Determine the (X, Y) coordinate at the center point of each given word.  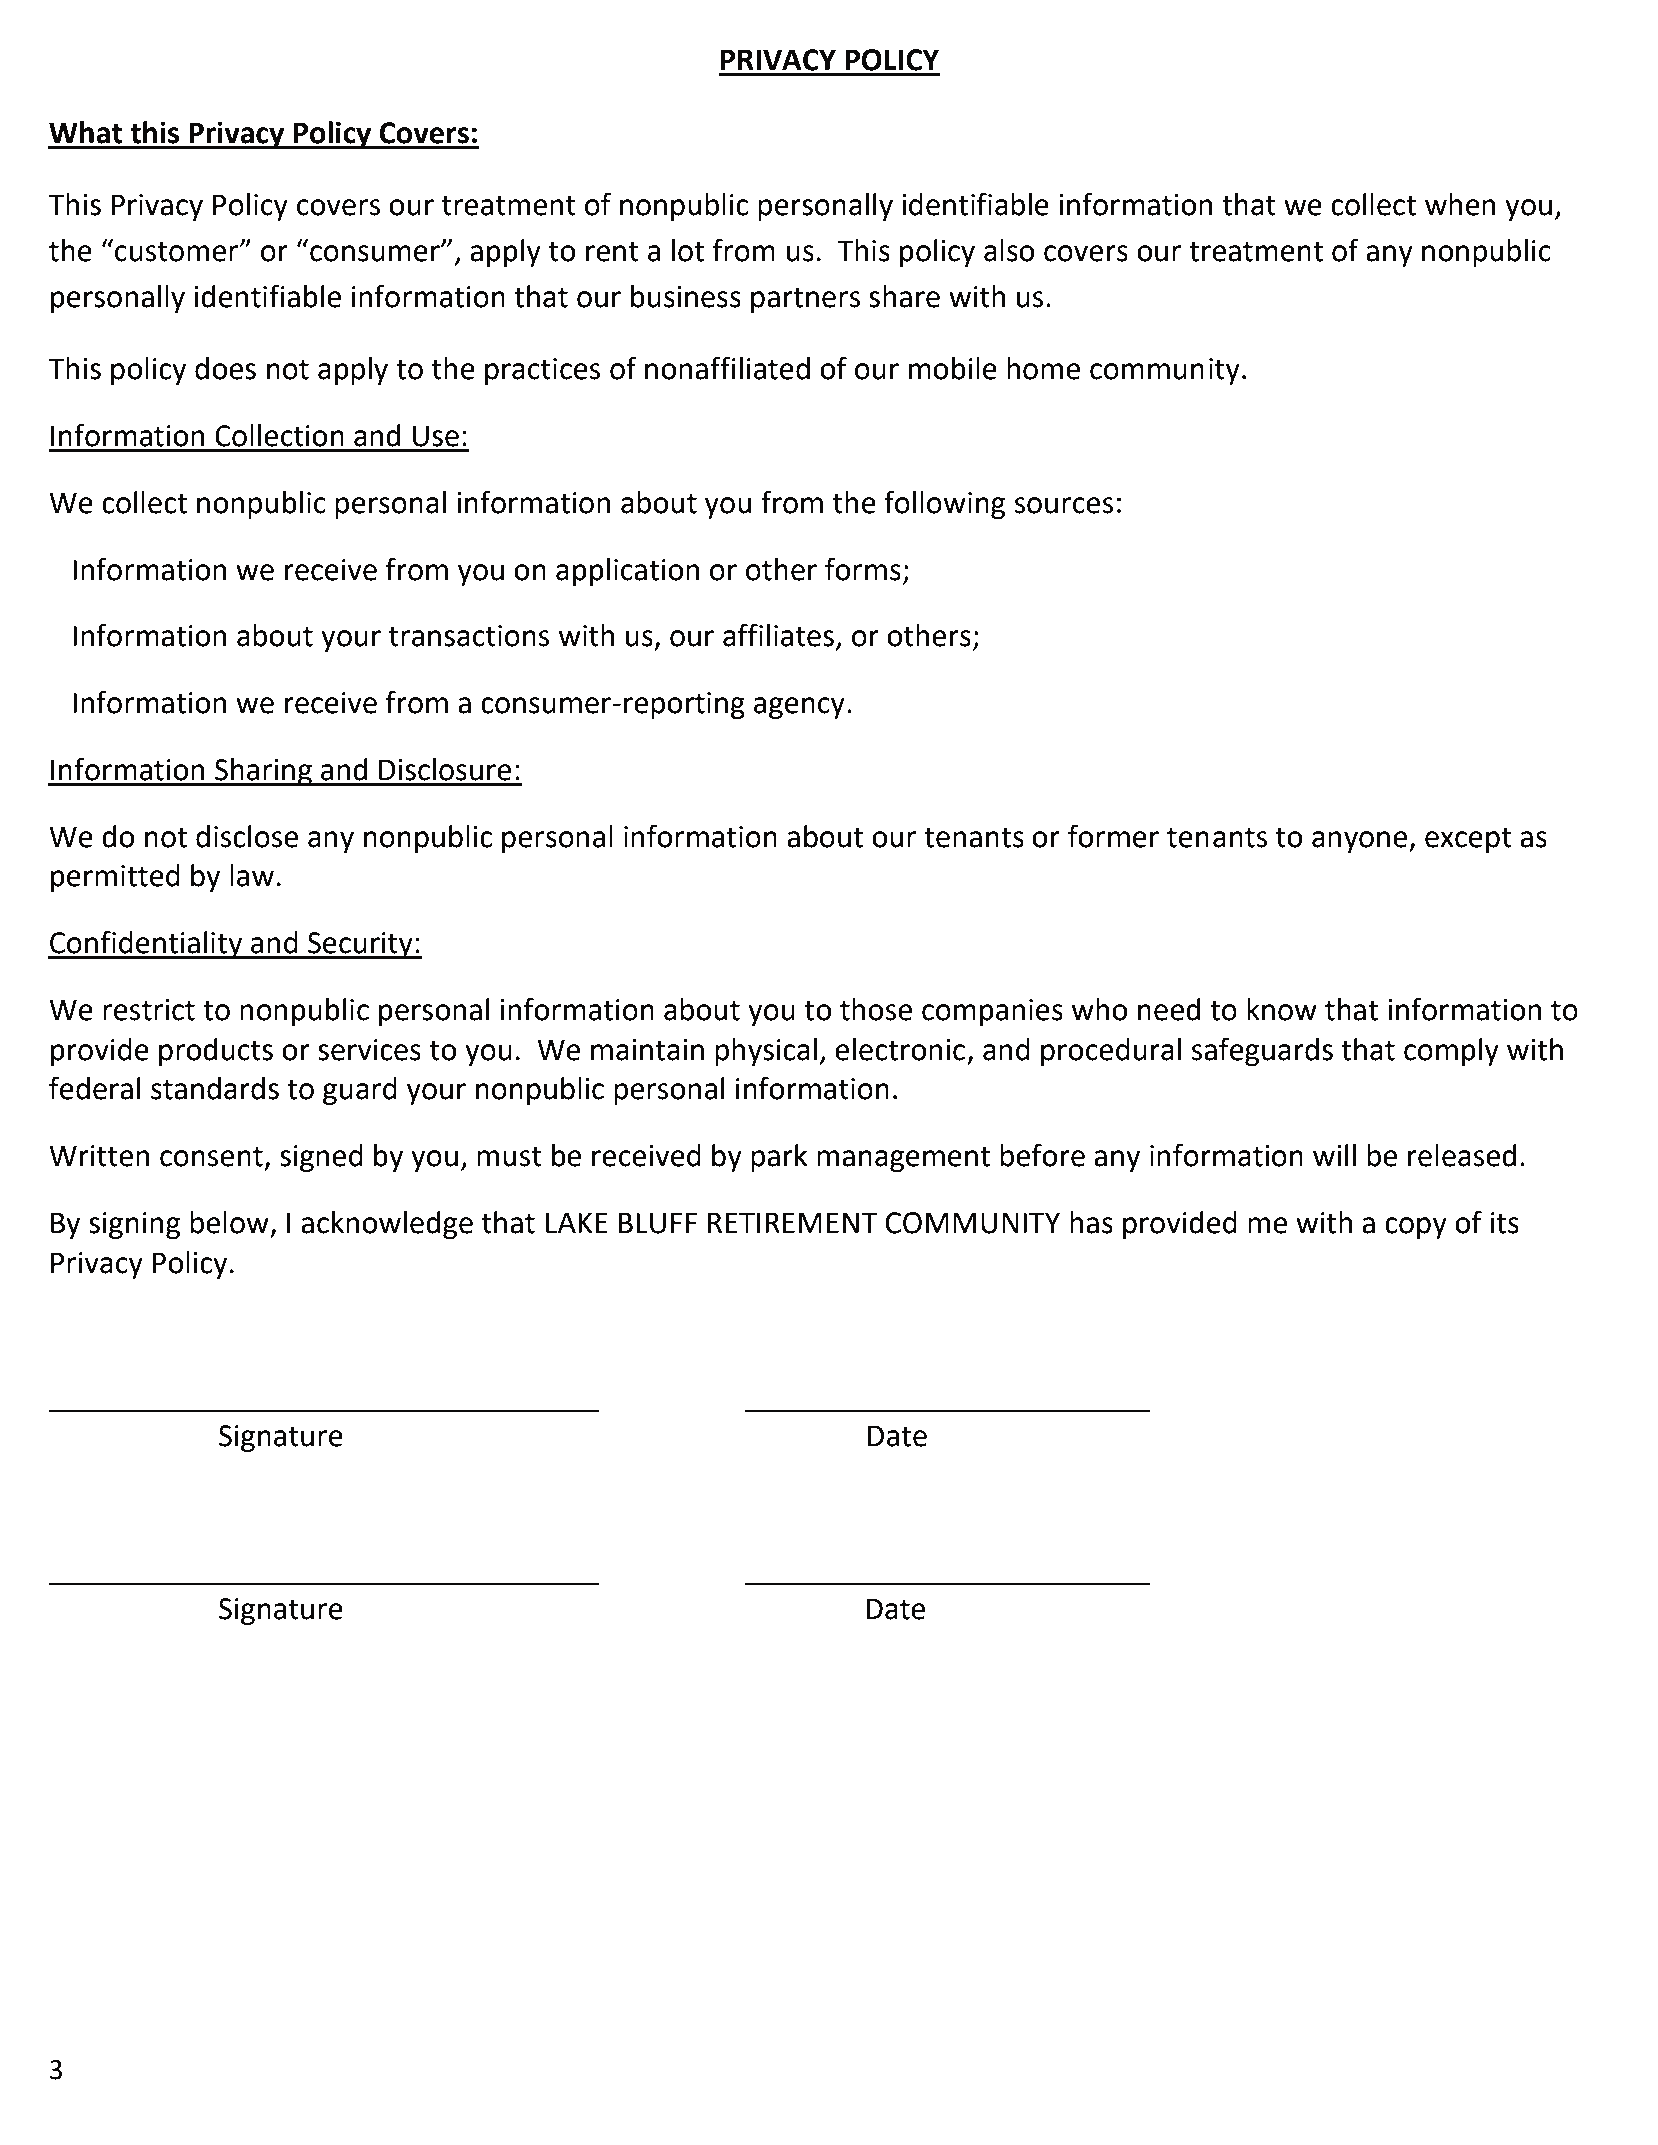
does (225, 368)
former (1113, 836)
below (229, 1222)
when (1460, 204)
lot (688, 250)
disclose (247, 836)
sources (1064, 505)
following (944, 504)
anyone (1361, 842)
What (85, 132)
